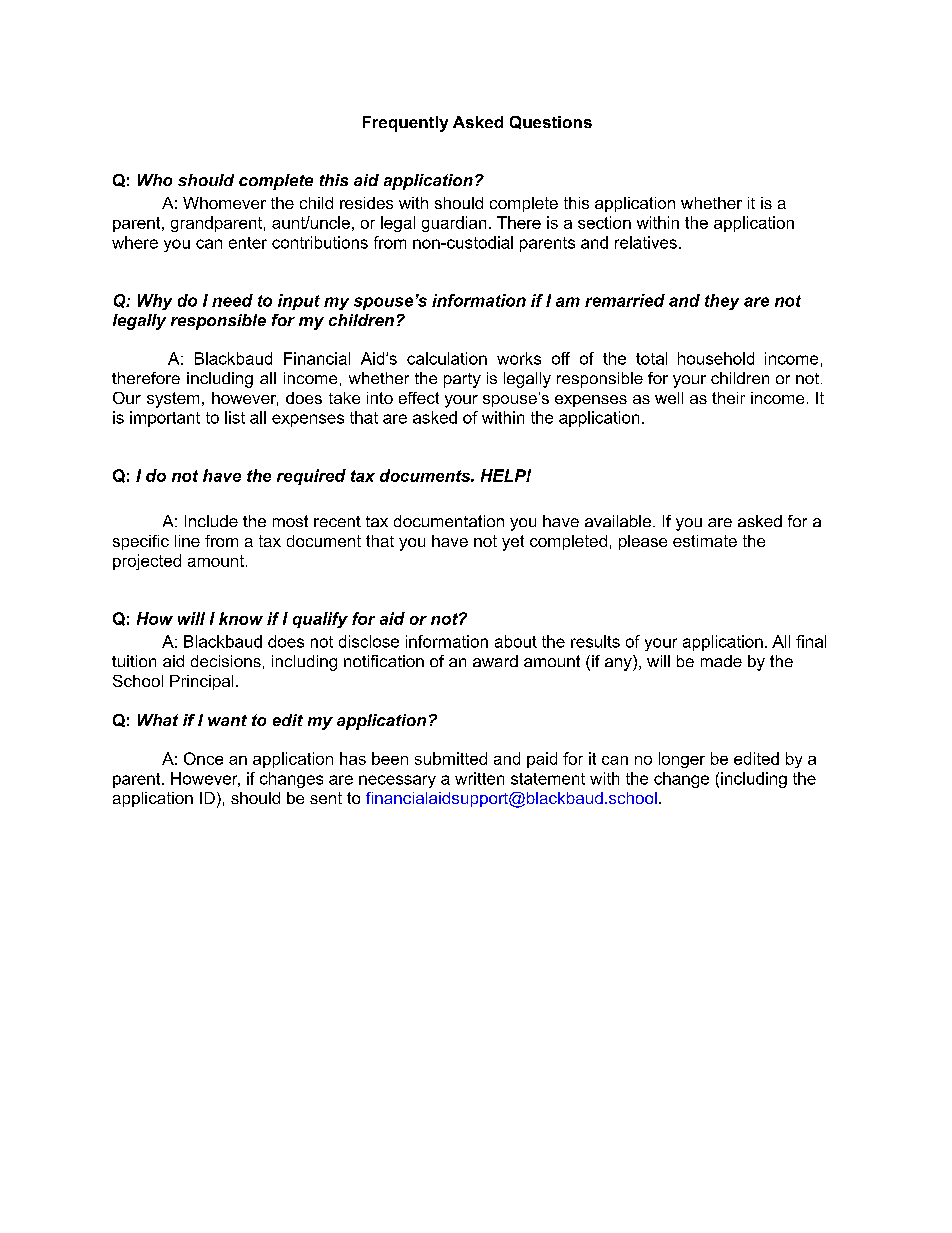 This screenshot has height=1233, width=952. Describe the element at coordinates (235, 417) in the screenshot. I see `list` at that location.
